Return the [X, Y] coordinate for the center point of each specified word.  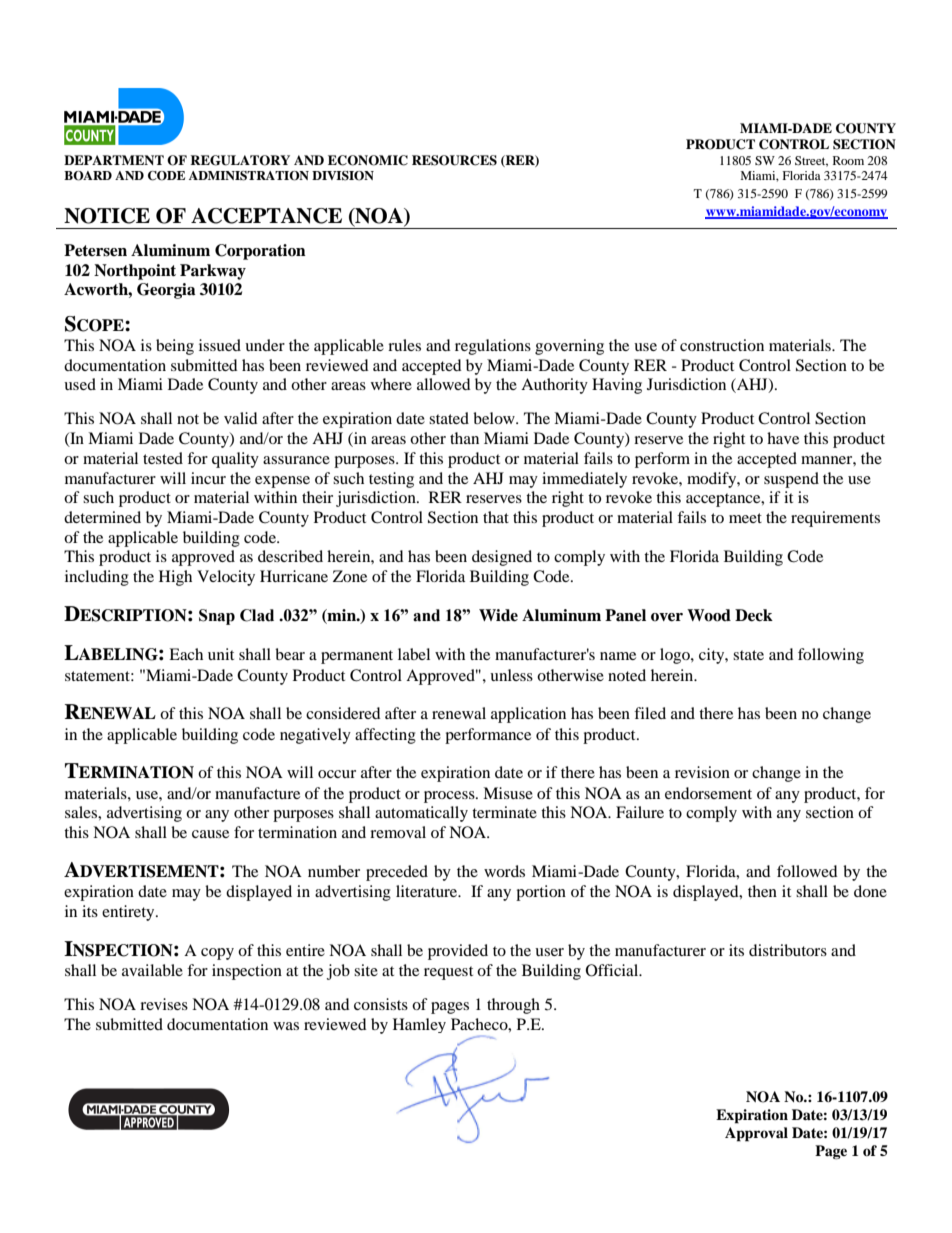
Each [186, 654]
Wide [498, 615]
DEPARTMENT [114, 160]
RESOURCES [454, 160]
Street [811, 161]
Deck [754, 615]
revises [164, 1004]
